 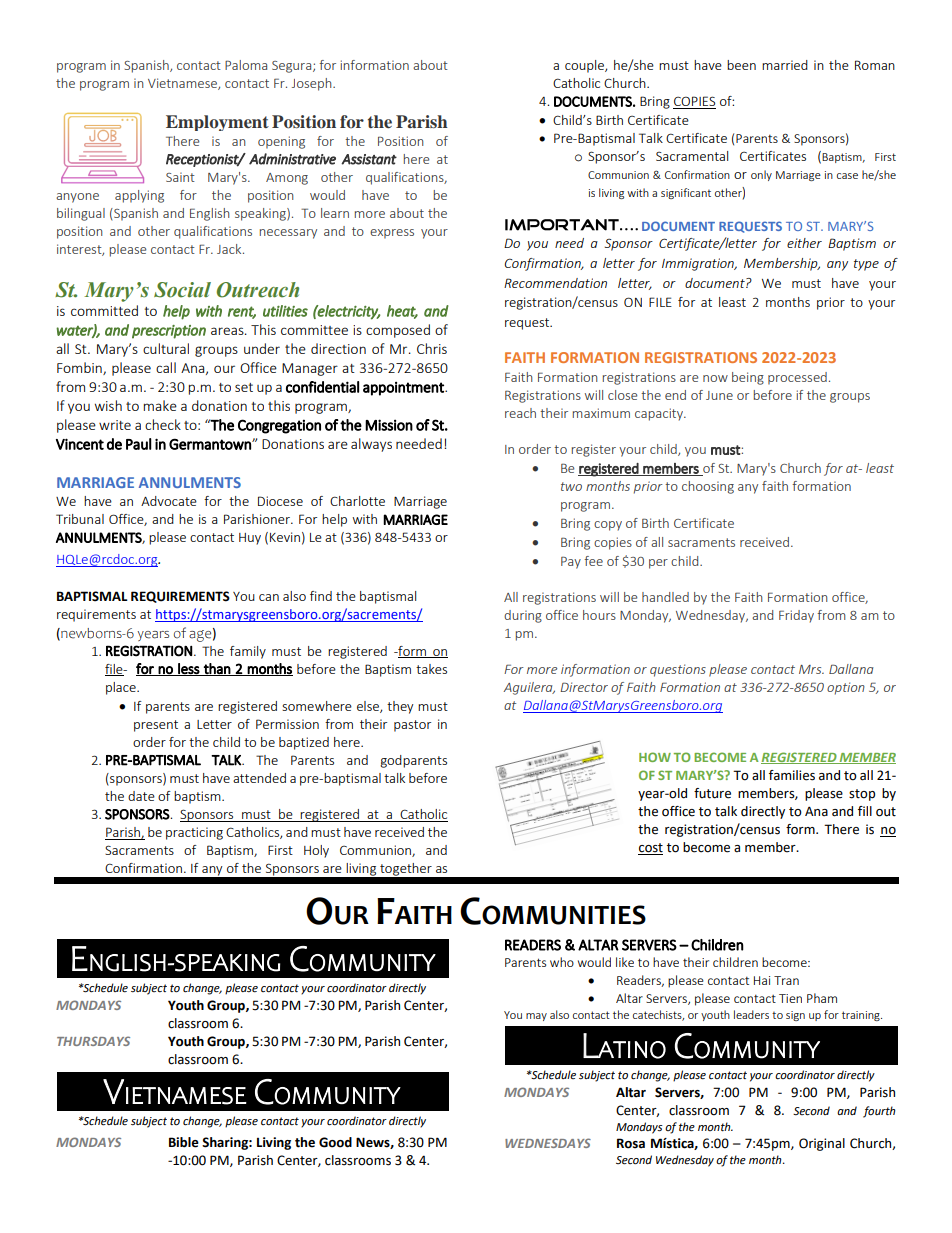 What do you see at coordinates (797, 378) in the screenshot?
I see `processed` at bounding box center [797, 378].
